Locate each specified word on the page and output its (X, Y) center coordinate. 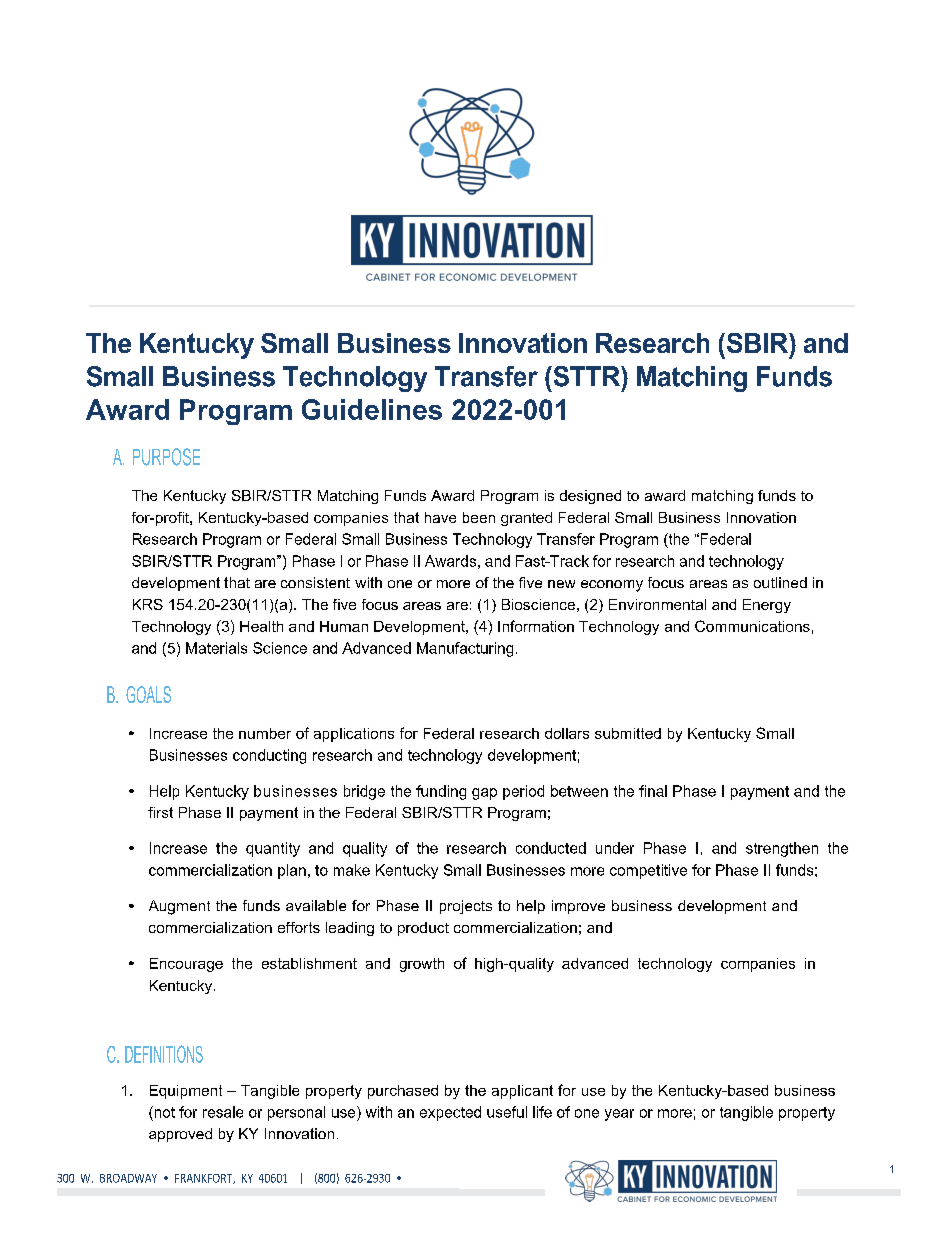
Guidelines (372, 409)
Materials (216, 648)
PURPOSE (166, 457)
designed (590, 497)
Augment (179, 907)
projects (466, 907)
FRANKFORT (205, 1179)
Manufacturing (465, 649)
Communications (752, 626)
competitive (648, 871)
